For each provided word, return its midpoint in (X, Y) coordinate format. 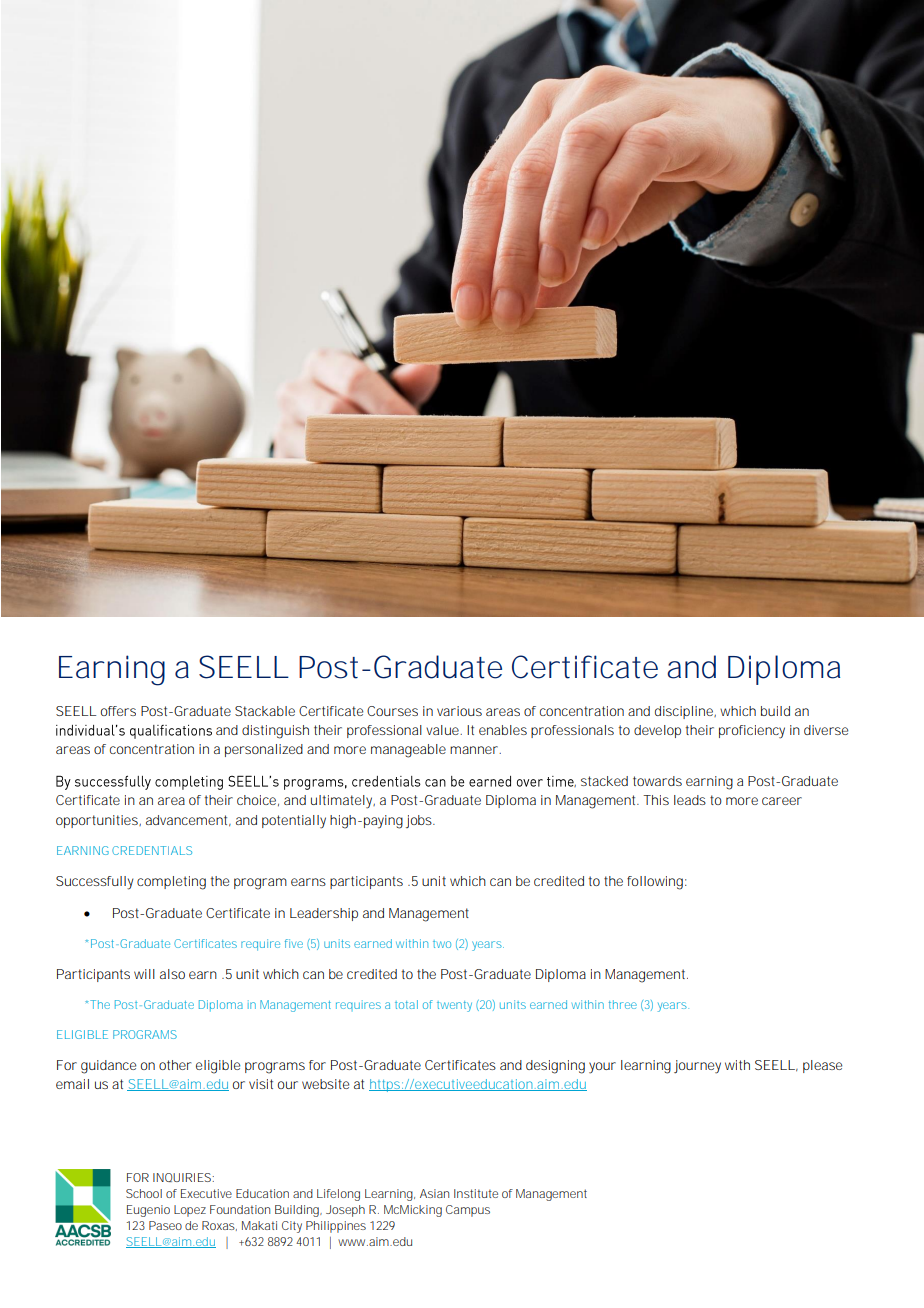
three (623, 1004)
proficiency (752, 732)
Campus (468, 1211)
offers (118, 711)
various (459, 711)
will (144, 974)
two (442, 944)
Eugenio (148, 1211)
